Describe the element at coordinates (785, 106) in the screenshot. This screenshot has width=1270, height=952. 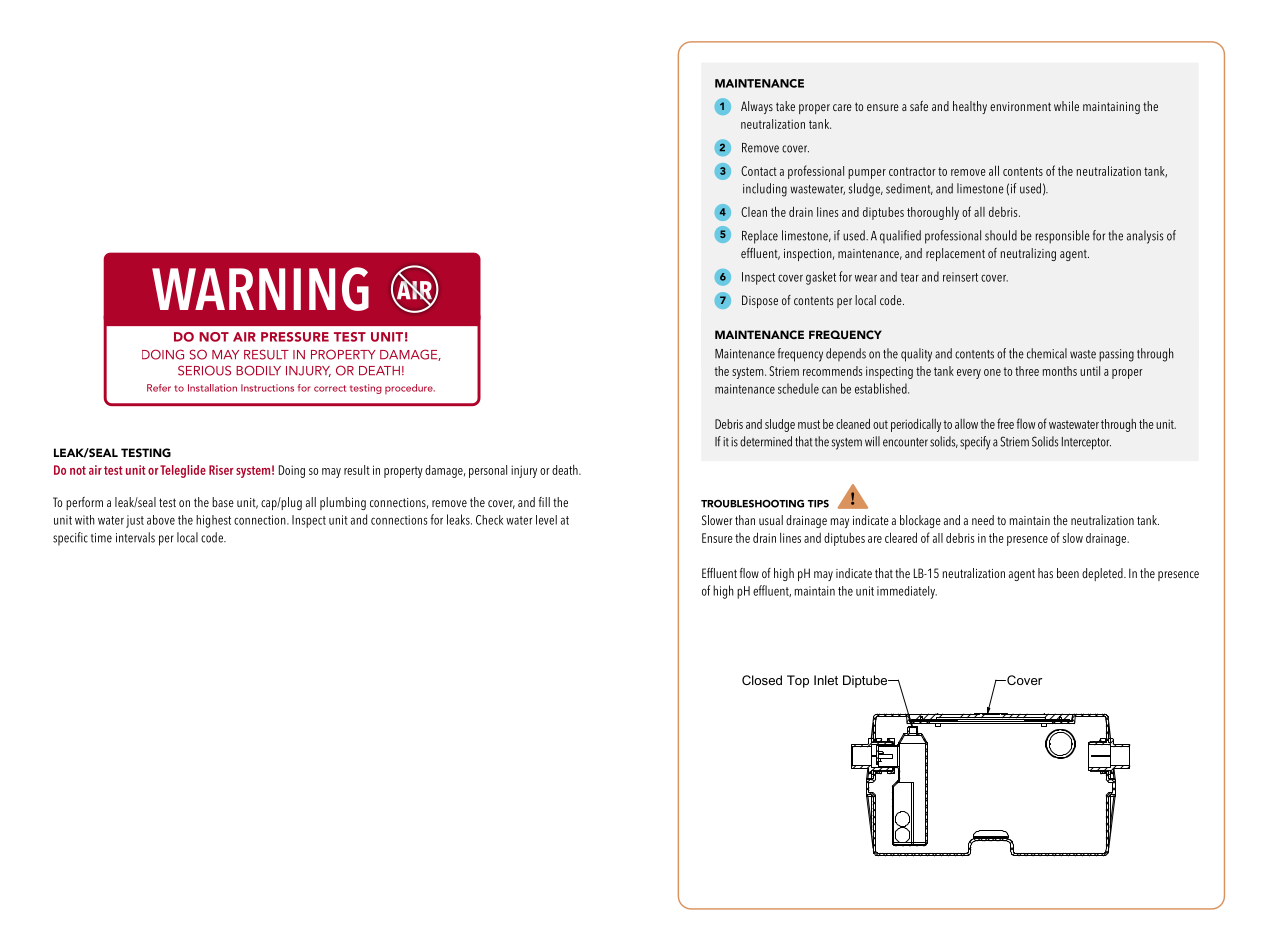
I see `take` at that location.
